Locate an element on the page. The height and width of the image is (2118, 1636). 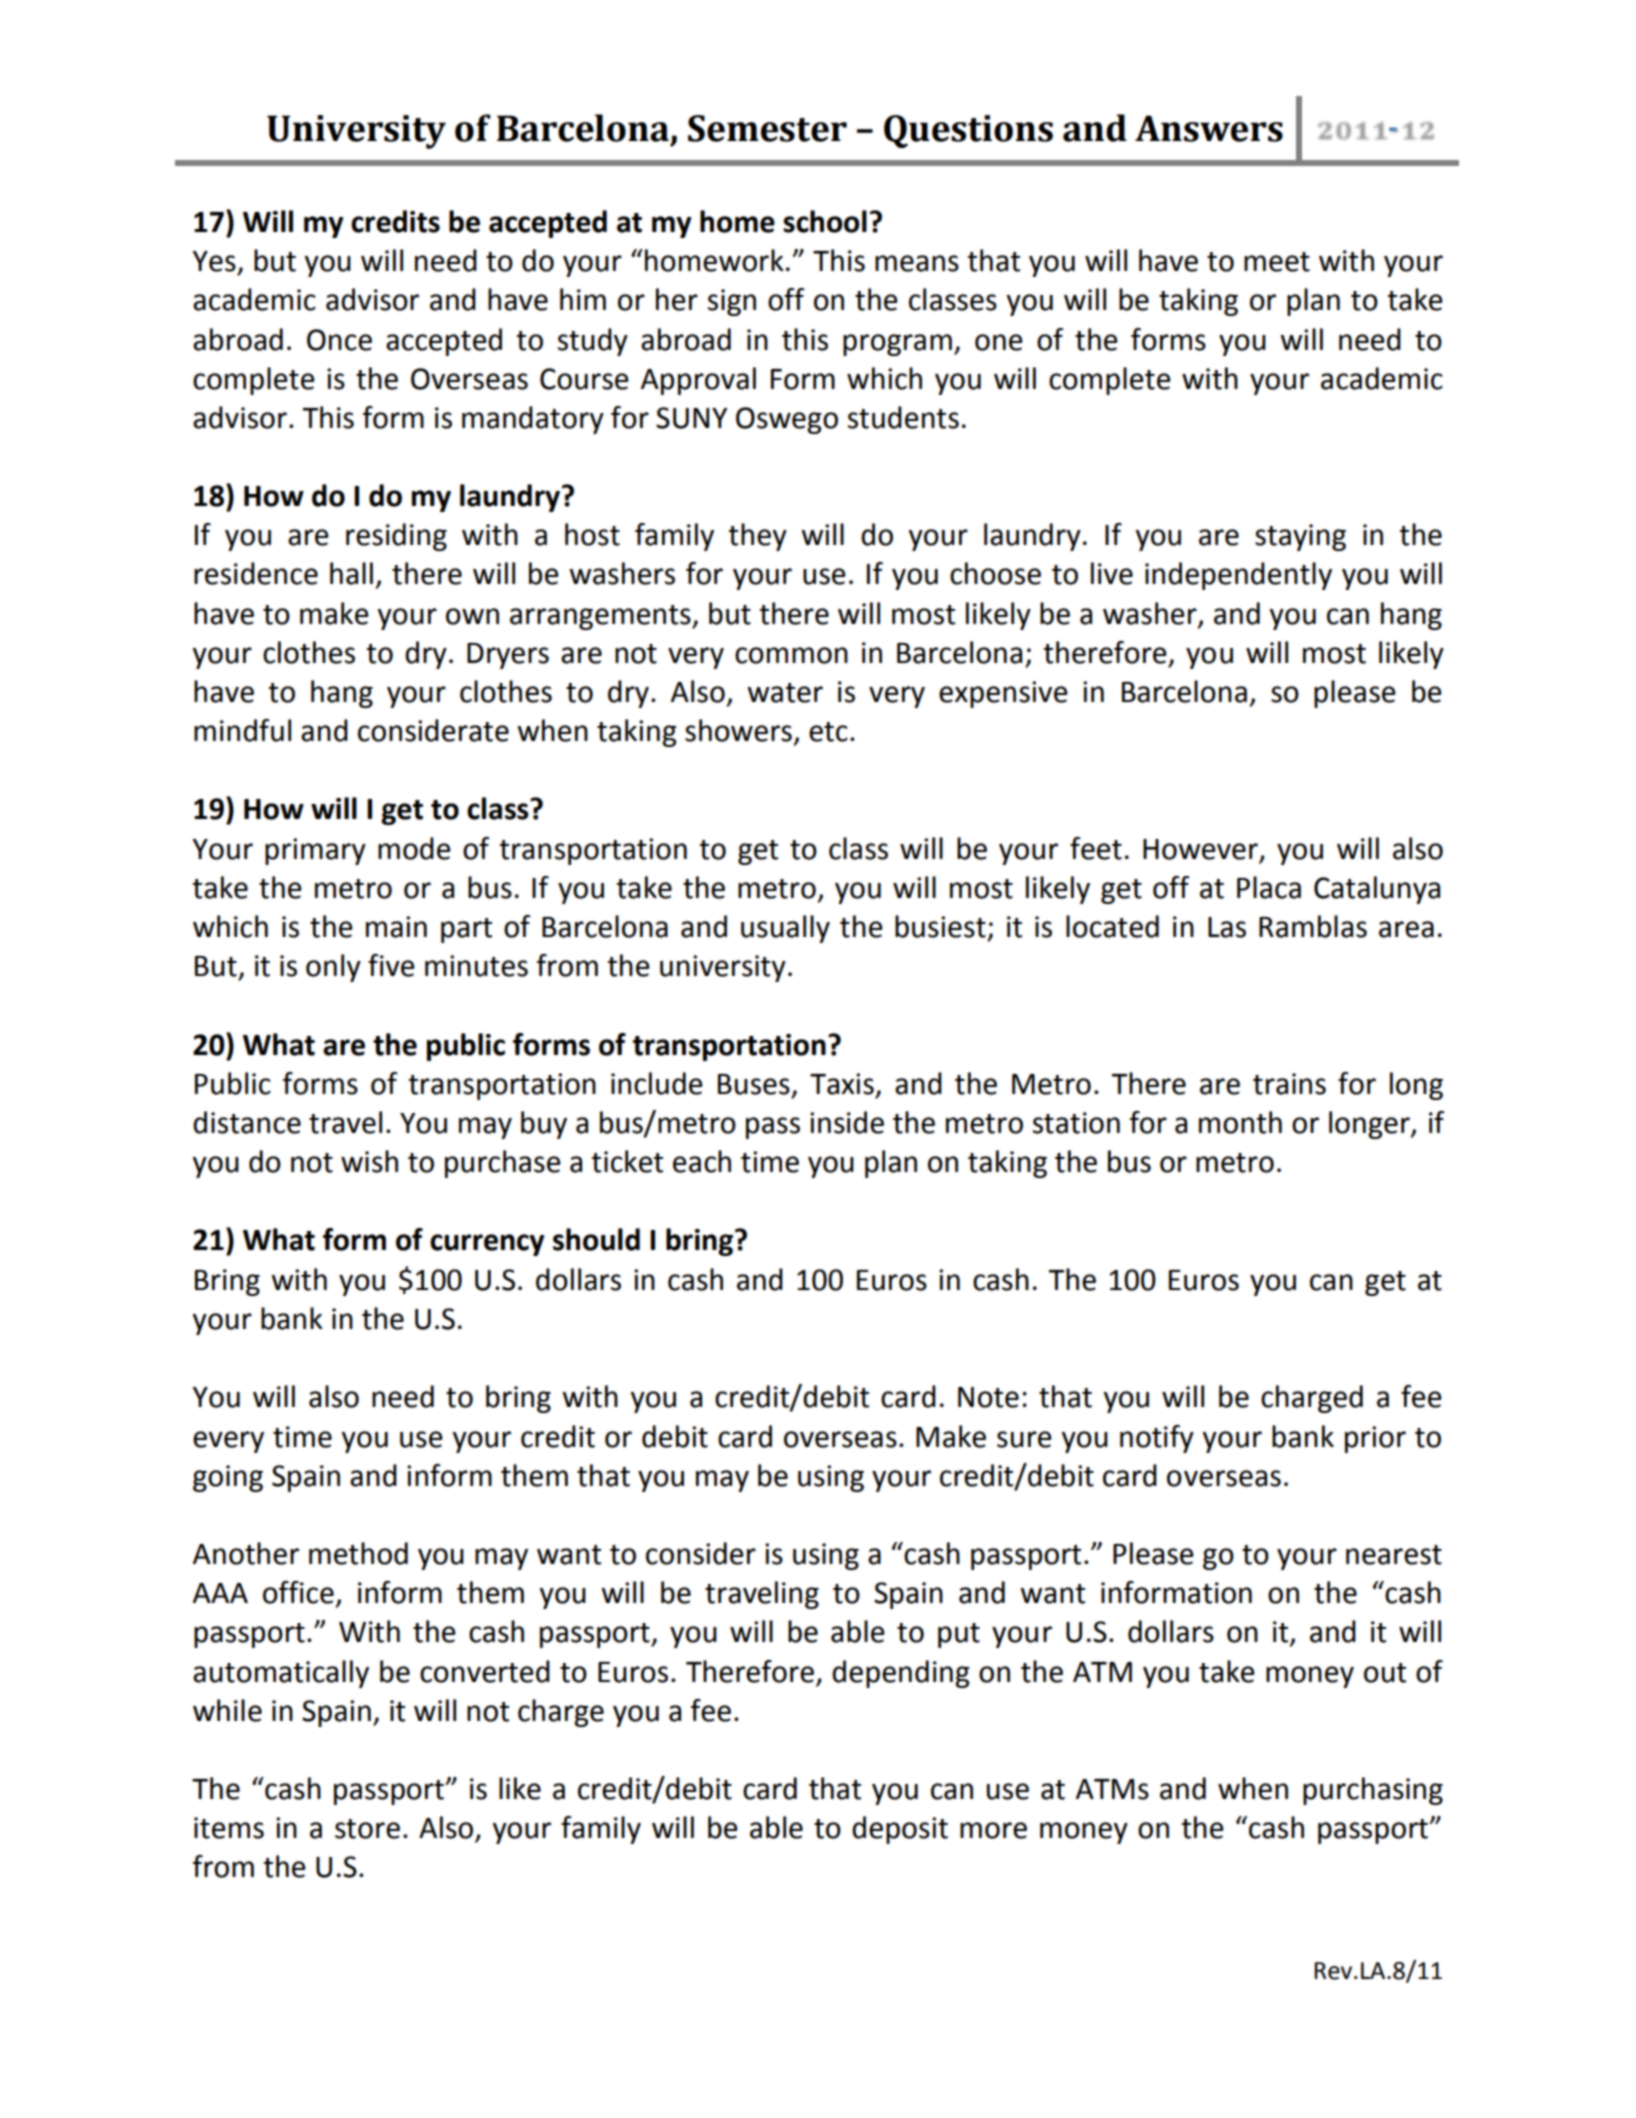
Yes is located at coordinates (214, 261).
